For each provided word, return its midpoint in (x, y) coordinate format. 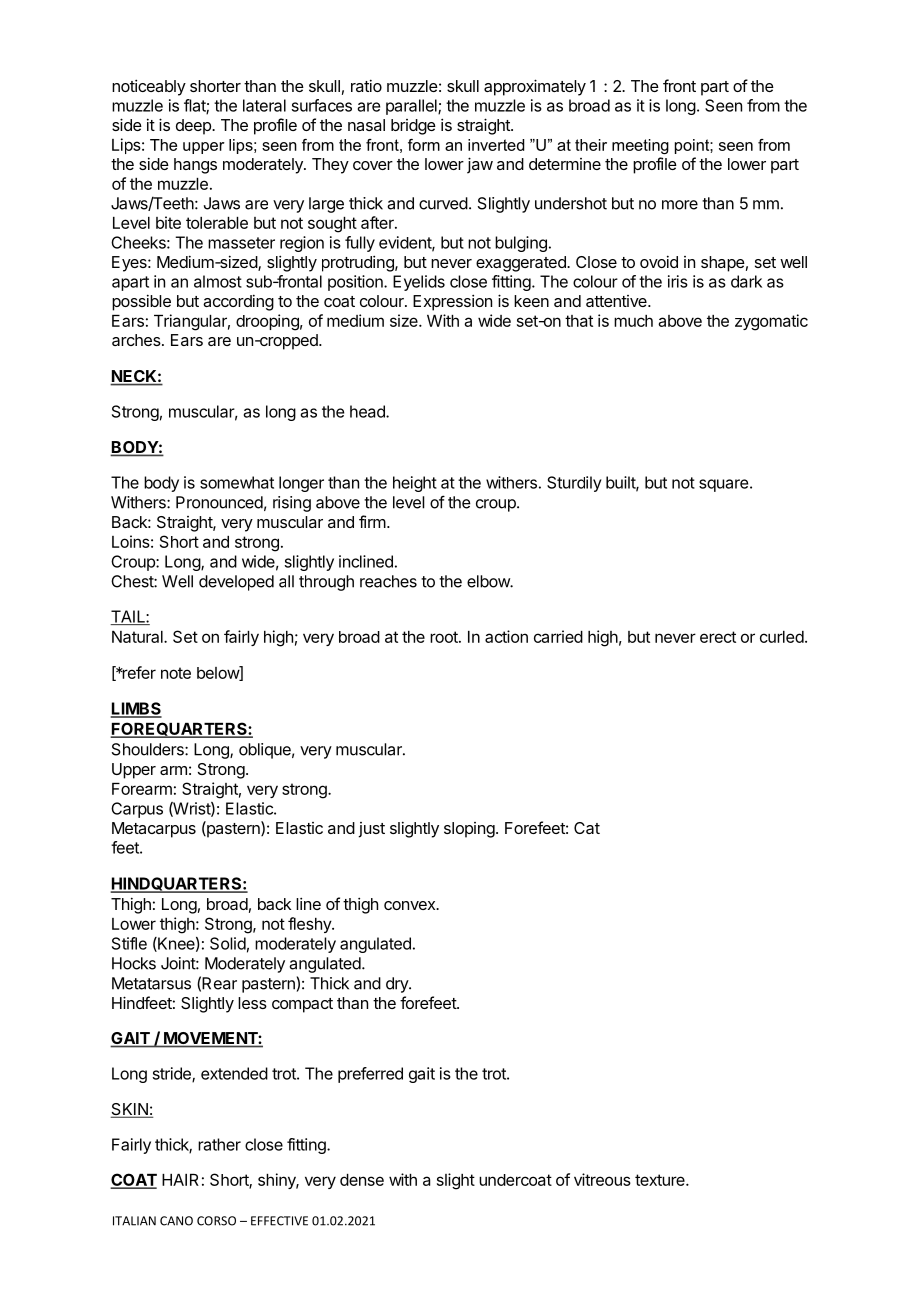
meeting (640, 146)
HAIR (180, 1180)
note (176, 673)
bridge (413, 127)
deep (194, 127)
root (445, 637)
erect (718, 637)
